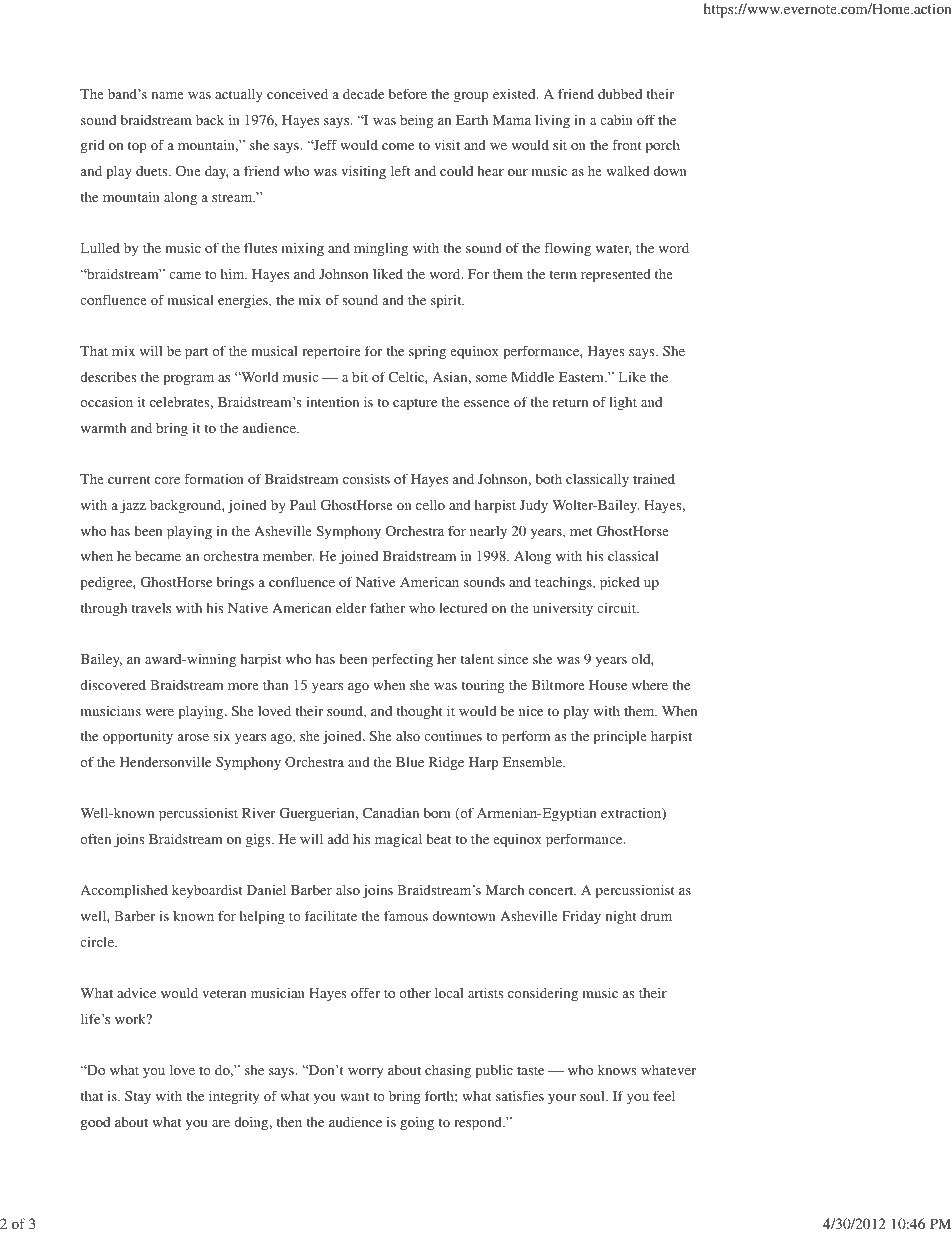  Describe the element at coordinates (151, 608) in the page. I see `travels` at that location.
